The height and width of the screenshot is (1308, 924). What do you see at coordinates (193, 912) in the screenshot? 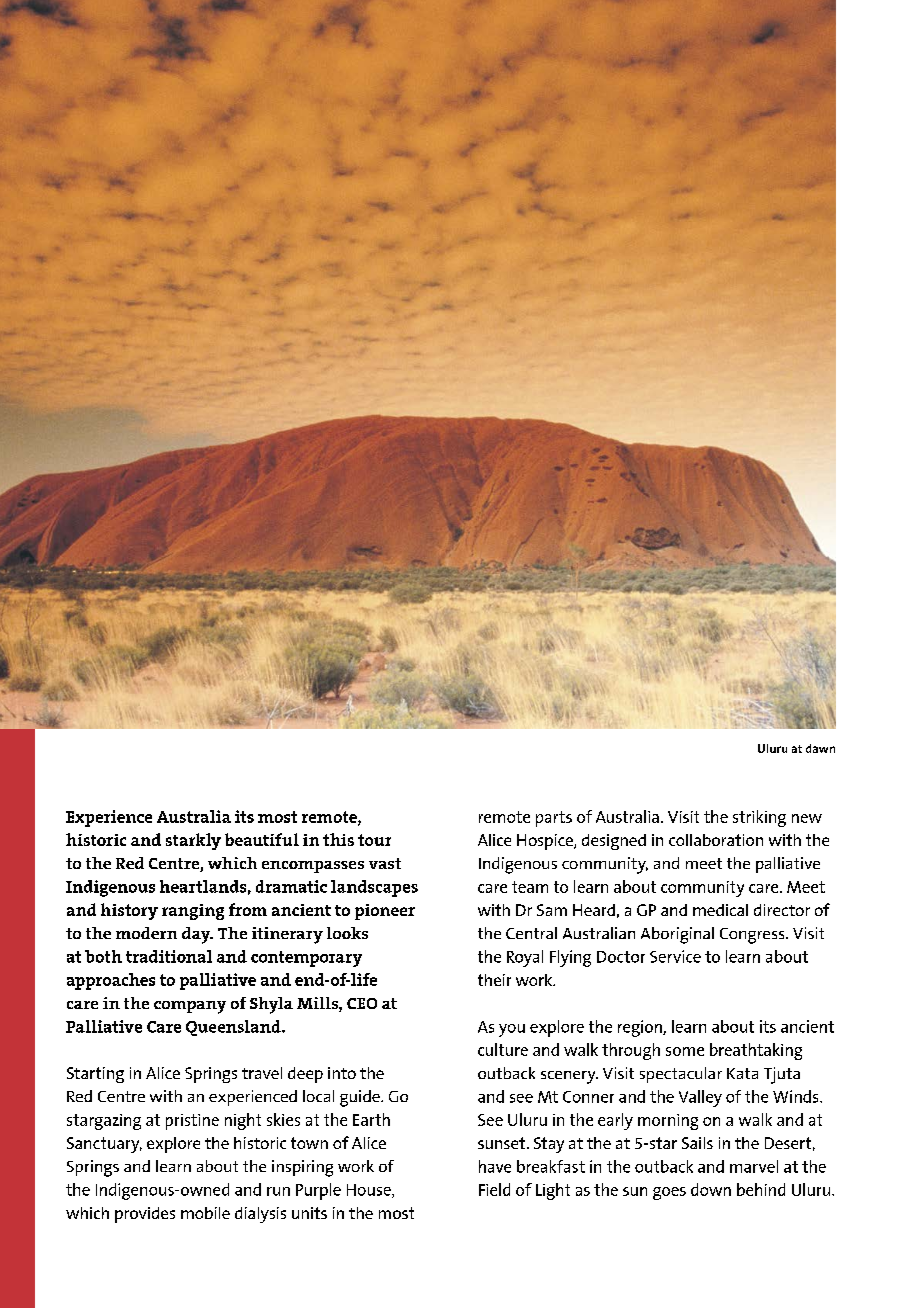
I see `ranging` at bounding box center [193, 912].
